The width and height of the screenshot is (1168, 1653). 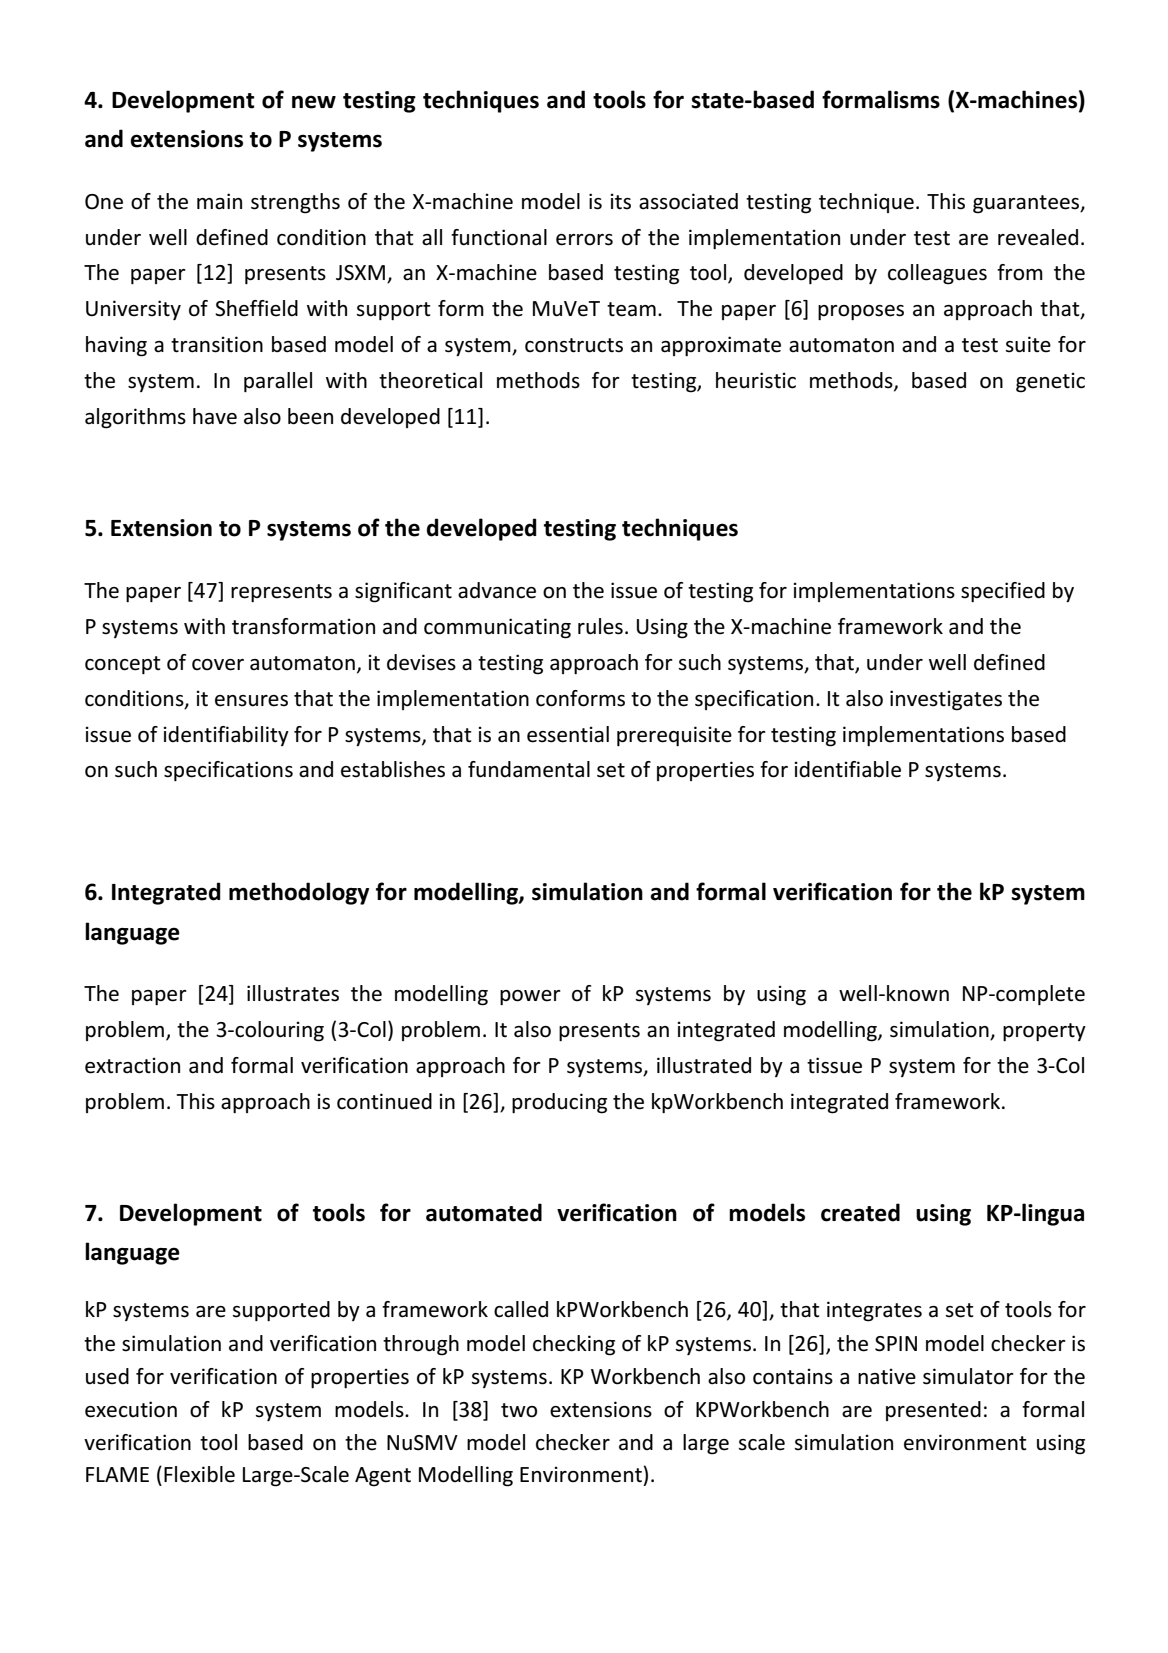 What do you see at coordinates (219, 201) in the screenshot?
I see `main` at bounding box center [219, 201].
